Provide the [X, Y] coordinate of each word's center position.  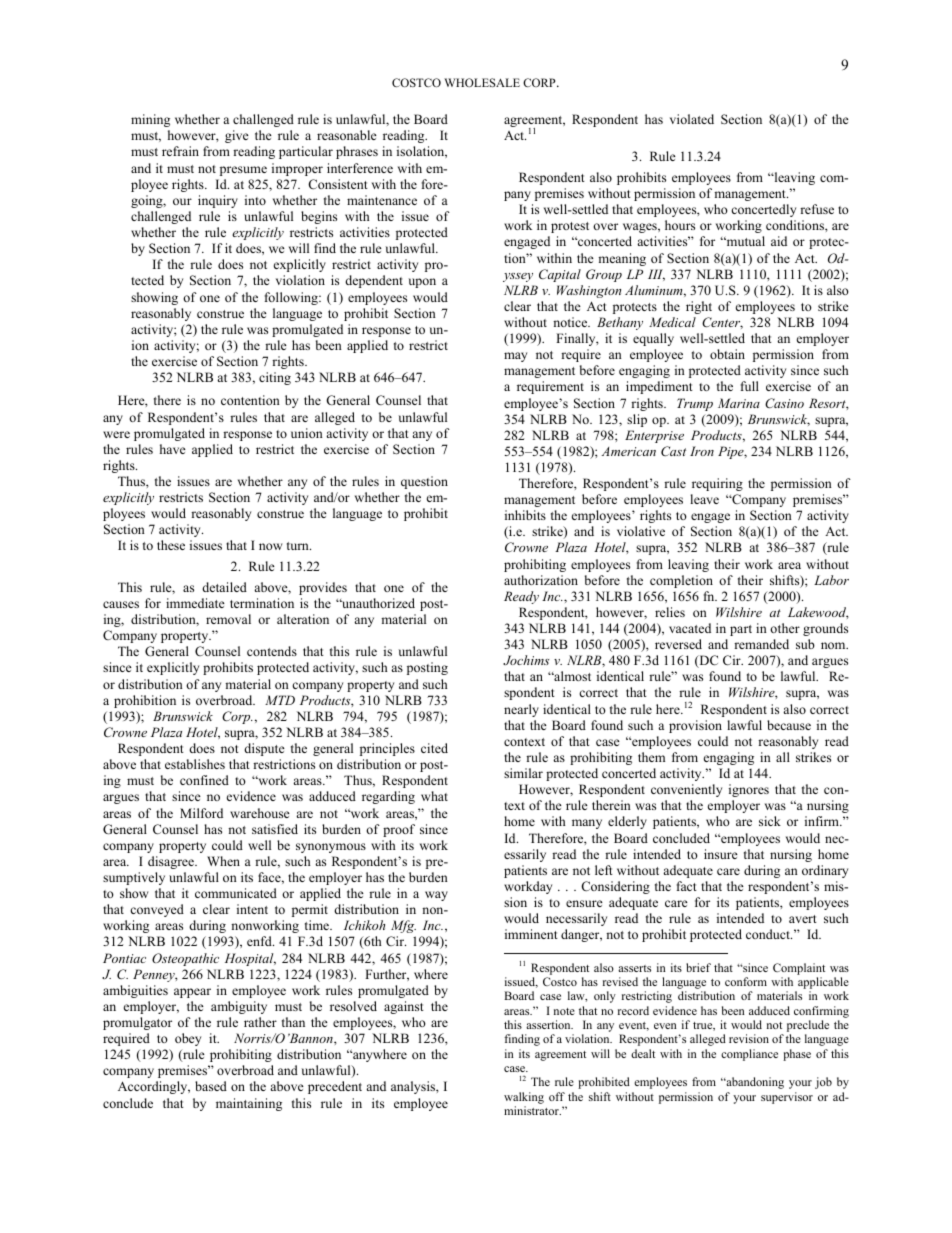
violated [692, 119]
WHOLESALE [482, 82]
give [237, 136]
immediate [195, 603]
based [211, 1086]
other [785, 628]
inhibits [525, 515]
